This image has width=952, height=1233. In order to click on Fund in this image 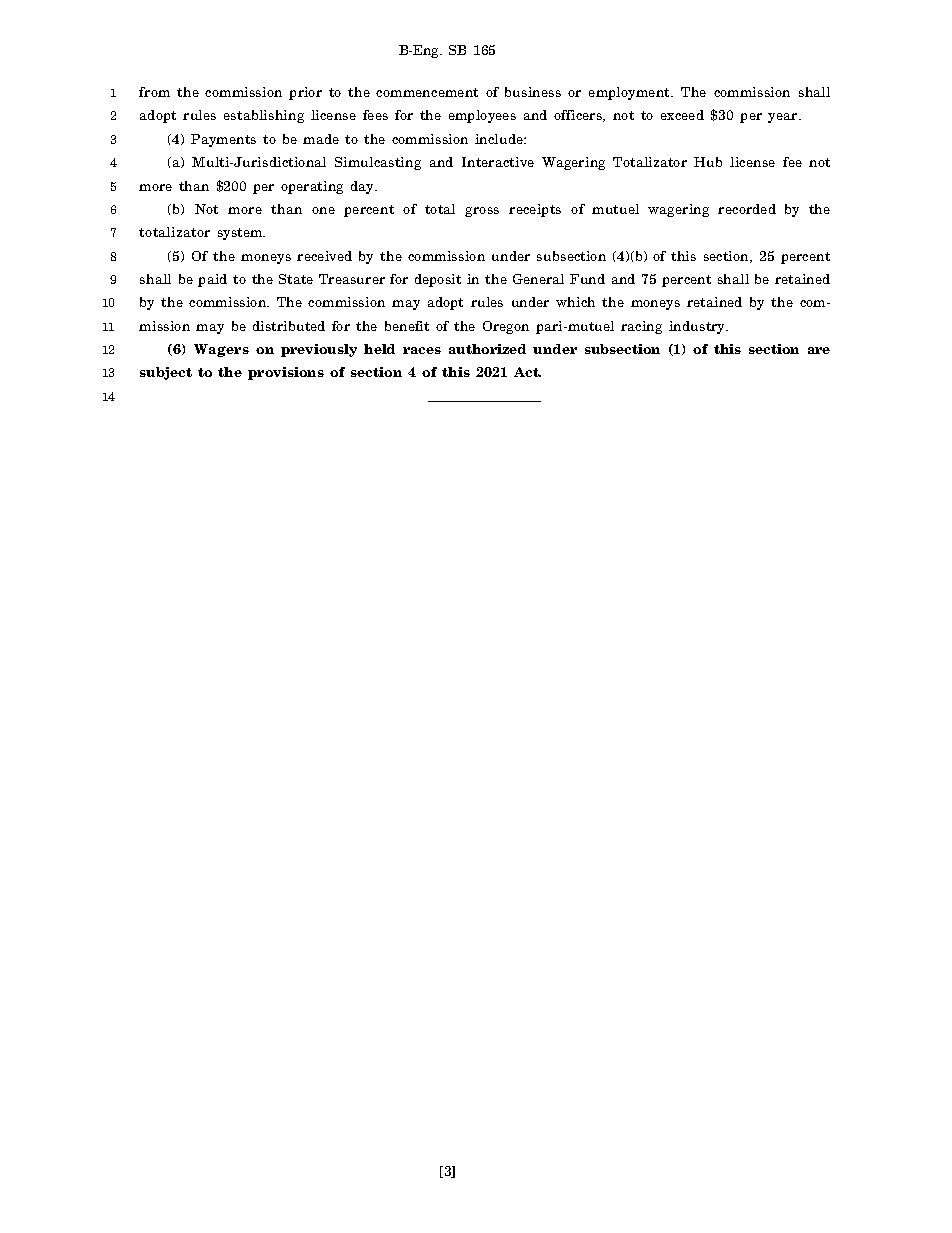, I will do `click(587, 279)`.
